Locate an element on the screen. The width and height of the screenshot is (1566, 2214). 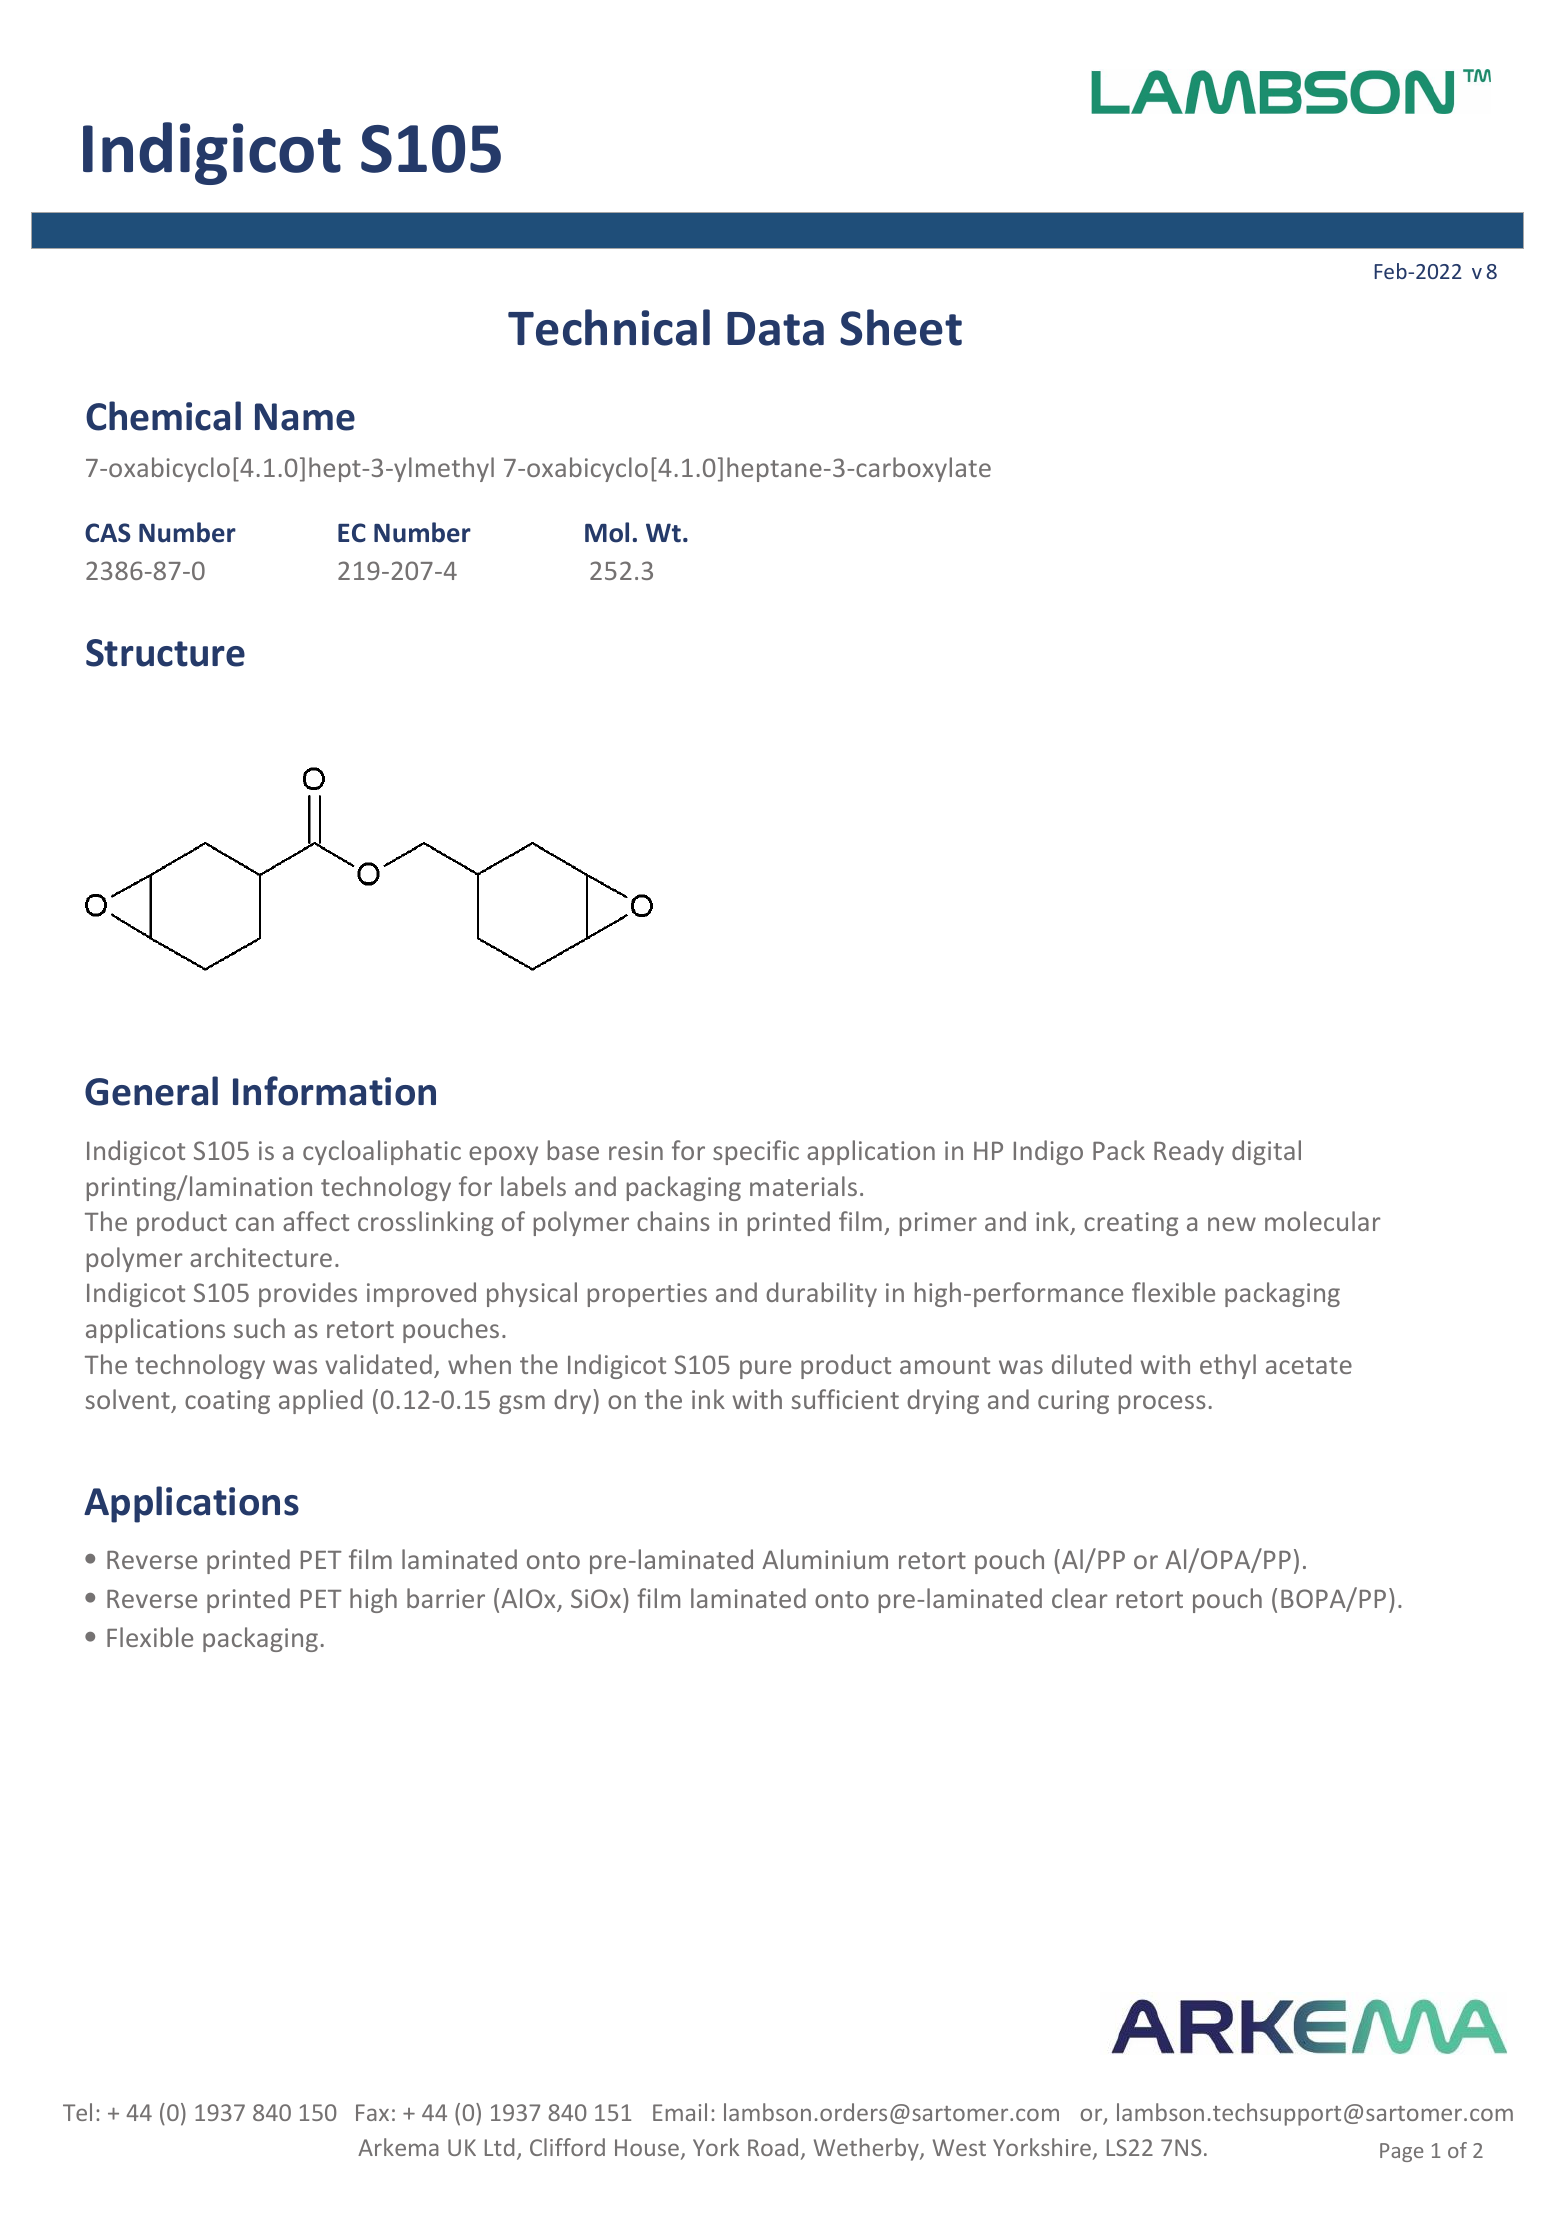
Sheet is located at coordinates (901, 327).
